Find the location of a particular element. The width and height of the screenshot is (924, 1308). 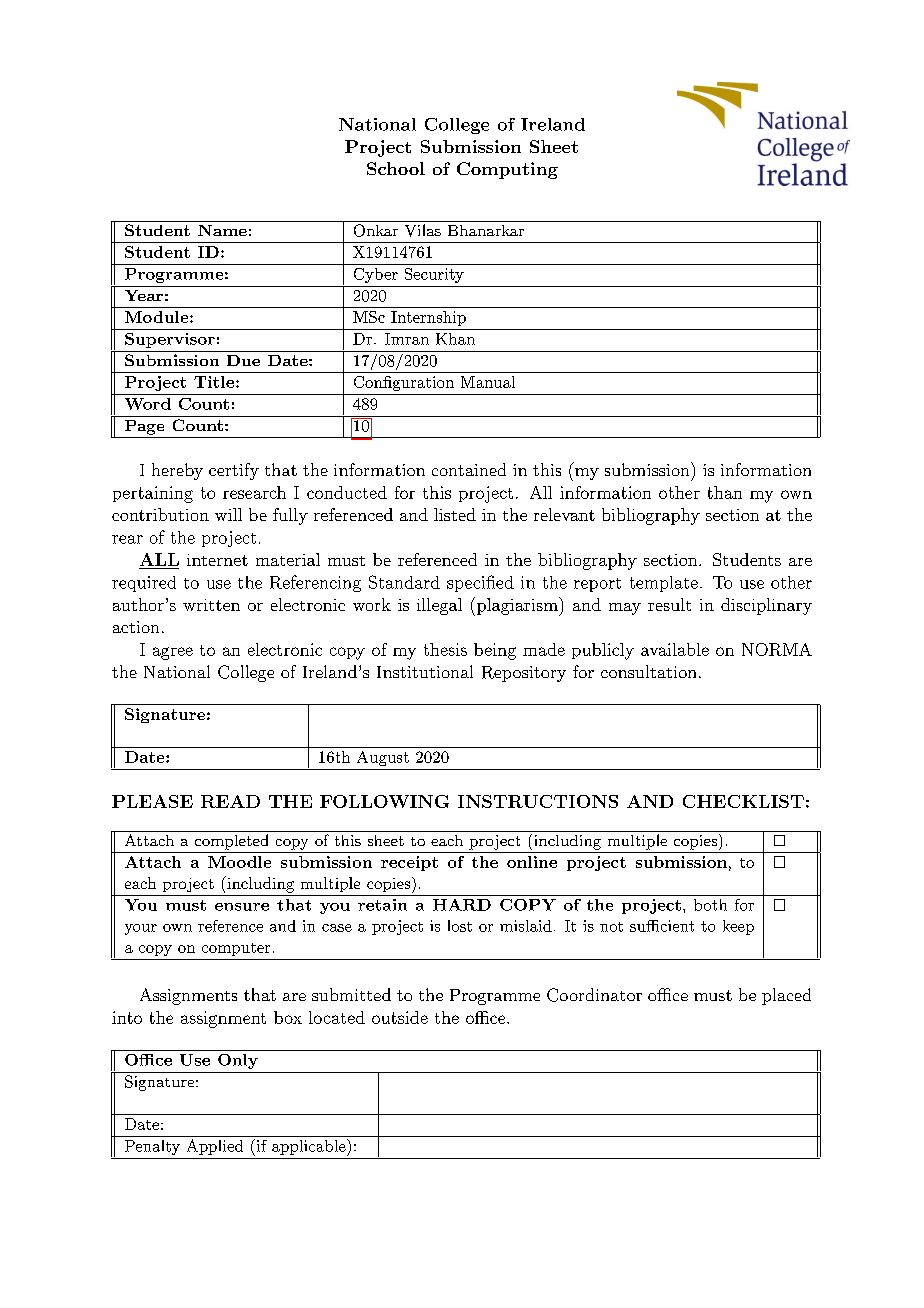

Computing is located at coordinates (507, 170).
